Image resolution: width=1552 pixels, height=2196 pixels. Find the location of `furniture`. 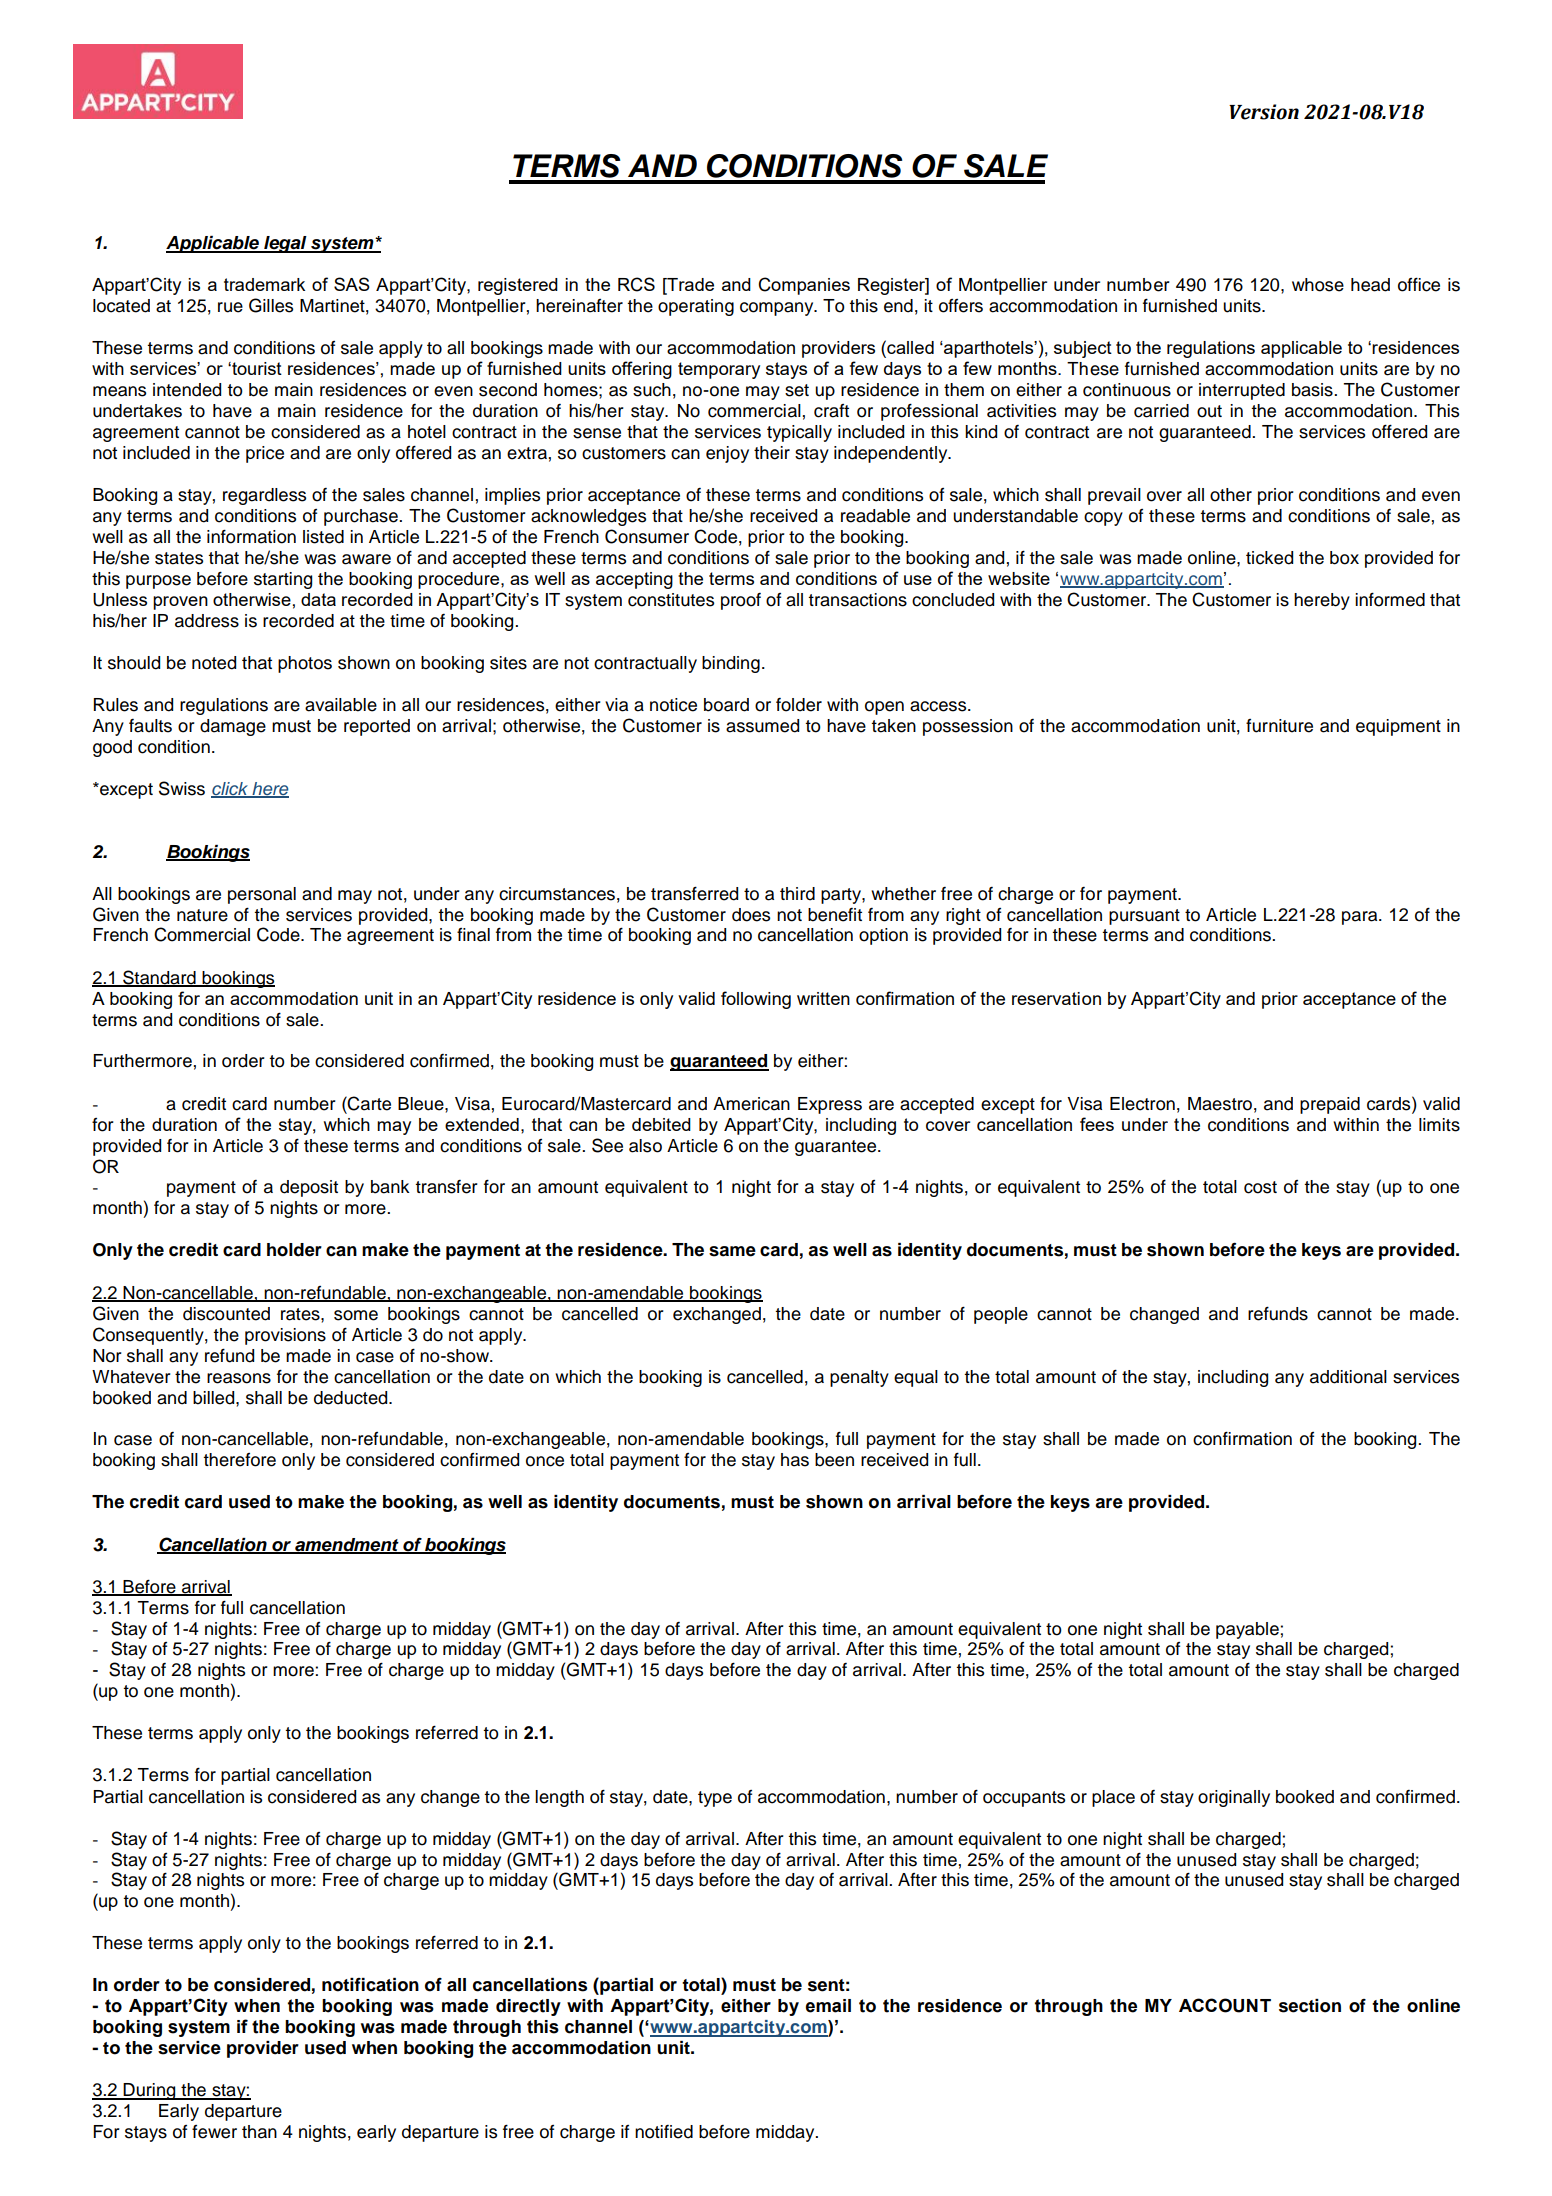

furniture is located at coordinates (1279, 726).
